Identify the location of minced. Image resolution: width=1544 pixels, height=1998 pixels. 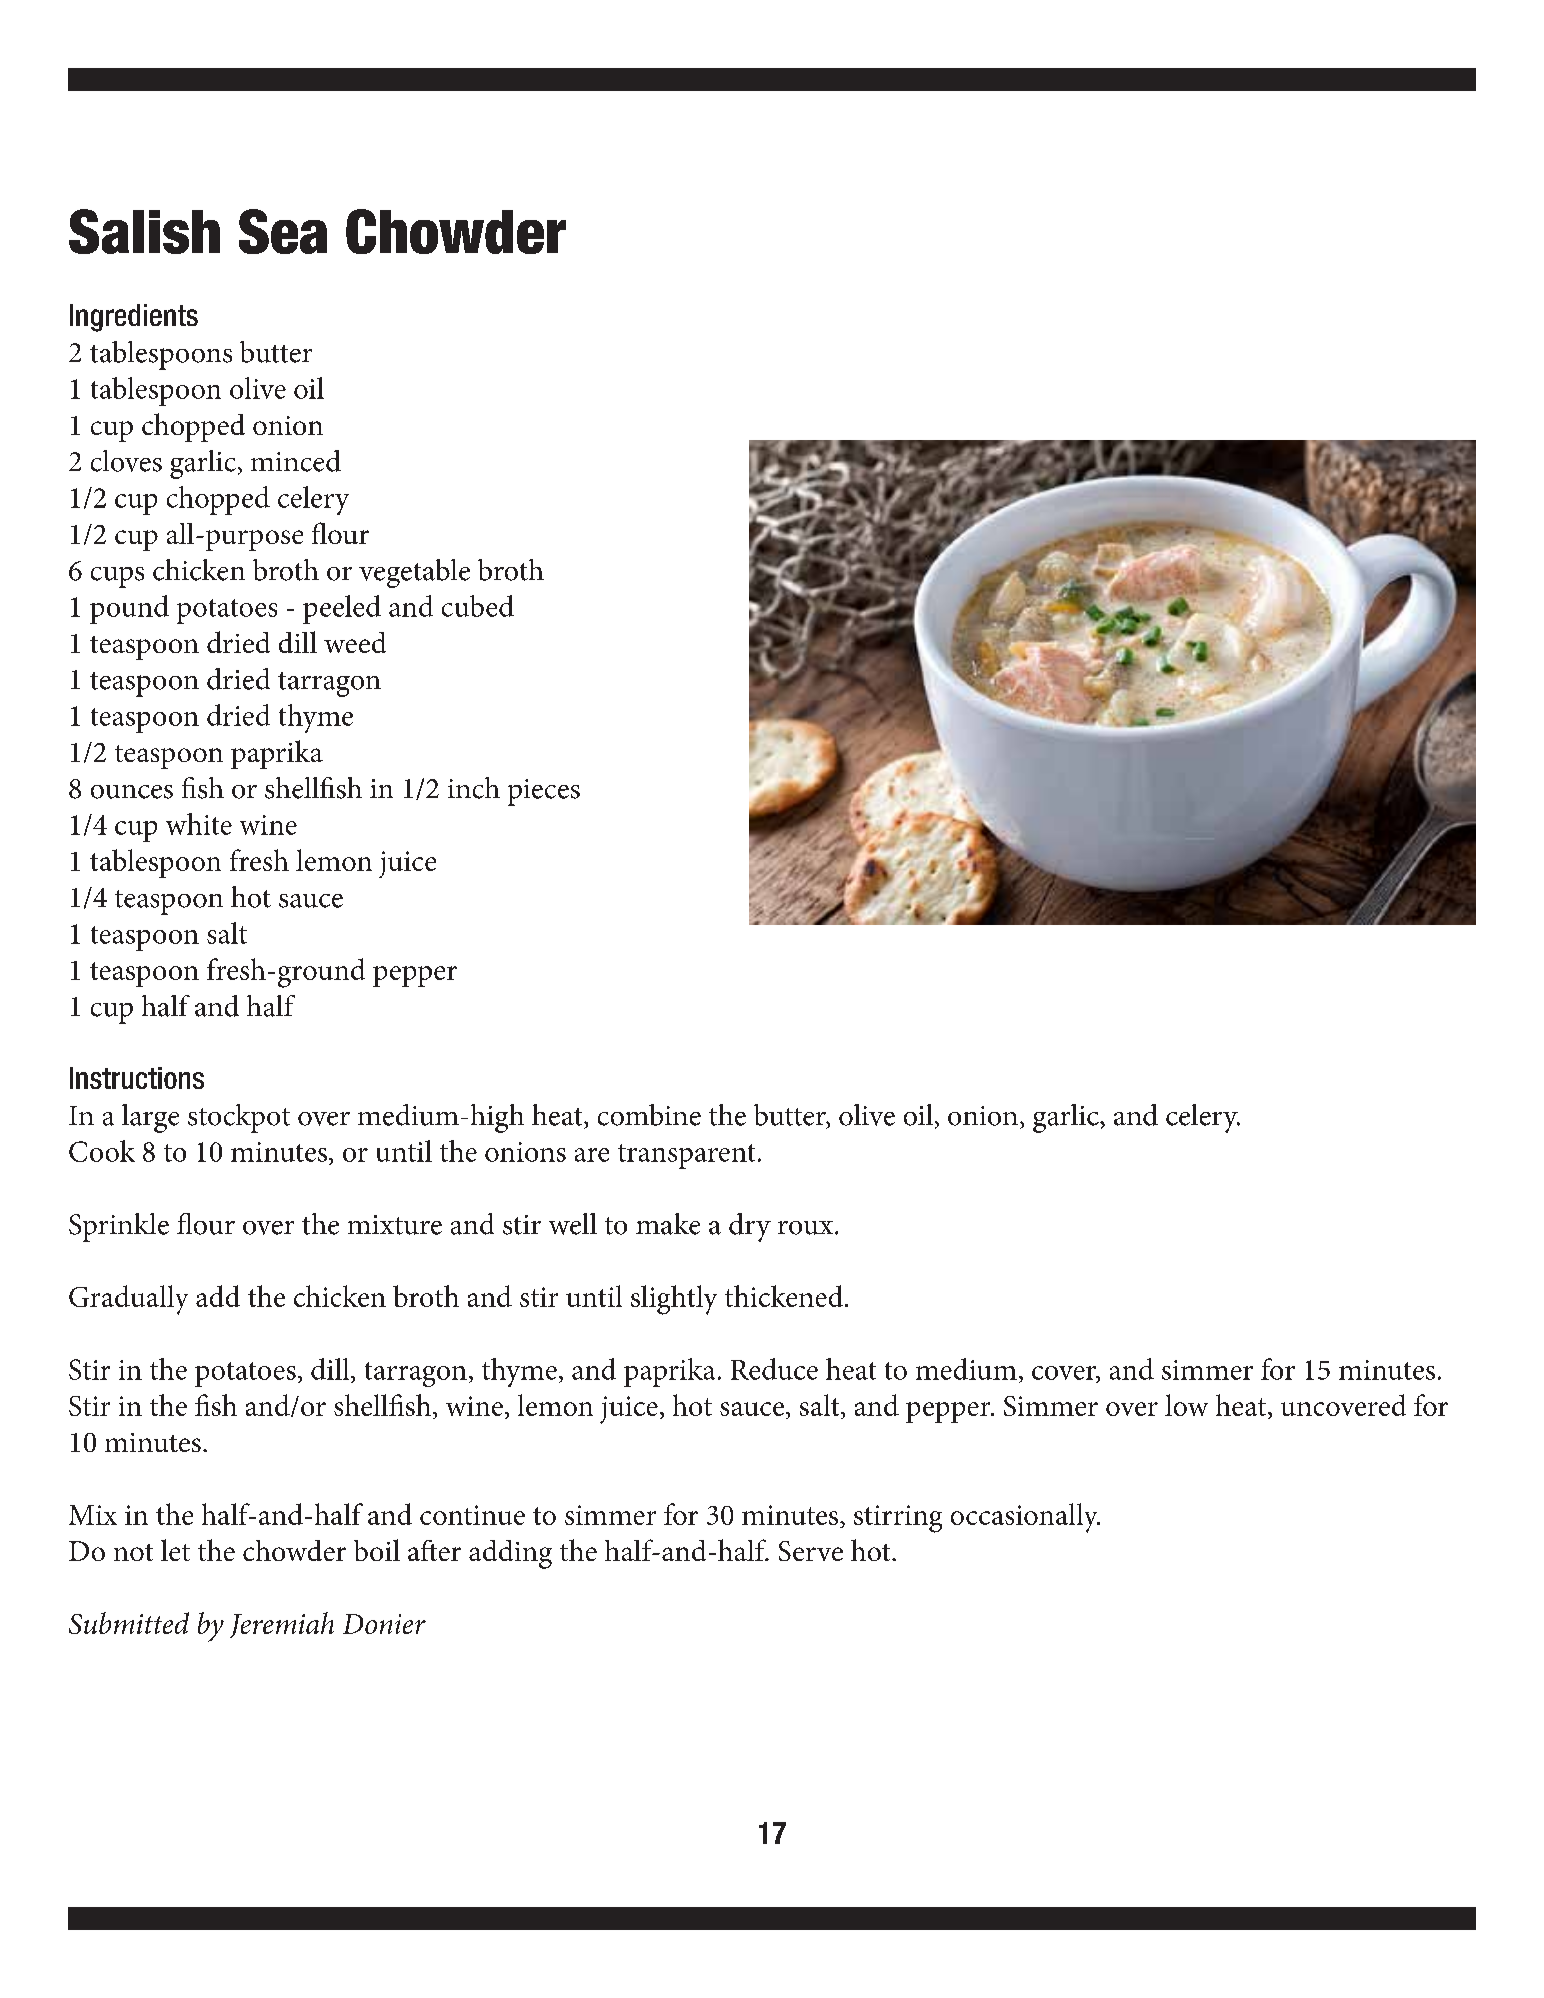
(296, 461).
